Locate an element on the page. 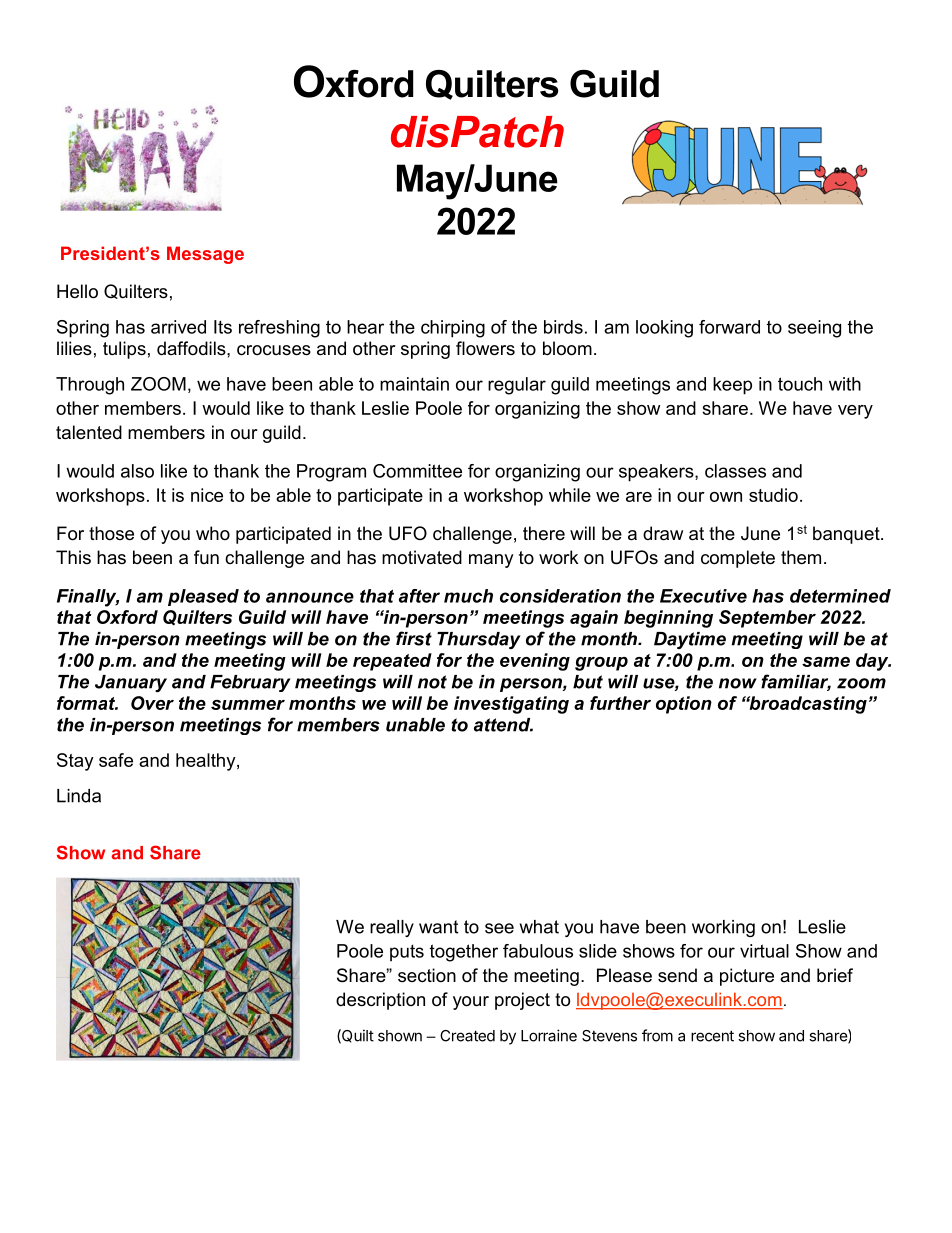  description is located at coordinates (380, 1001).
